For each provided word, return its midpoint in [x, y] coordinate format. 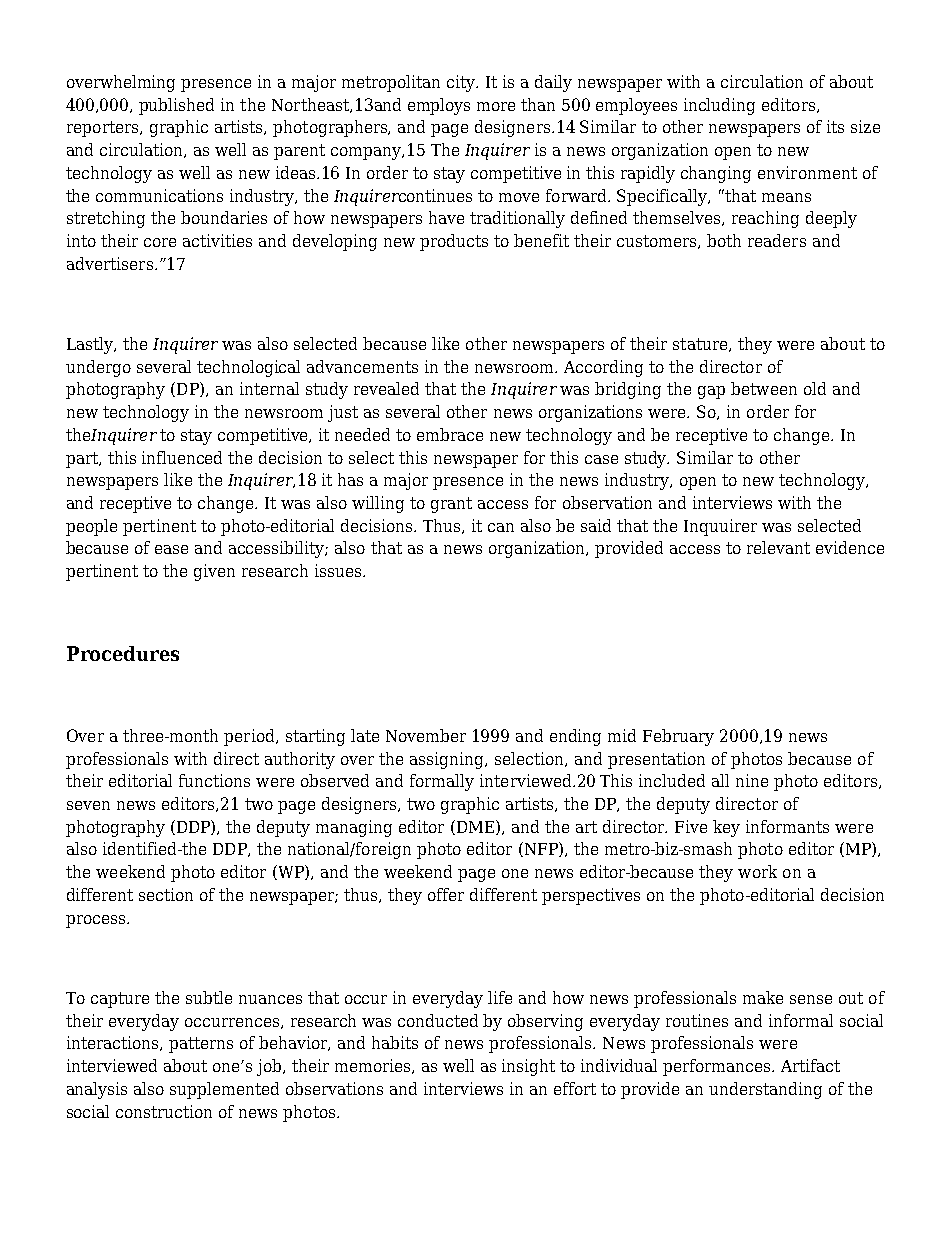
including [719, 106]
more [496, 106]
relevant [778, 547]
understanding [765, 1090]
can [501, 527]
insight [528, 1067]
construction [164, 1111]
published [176, 106]
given [214, 572]
